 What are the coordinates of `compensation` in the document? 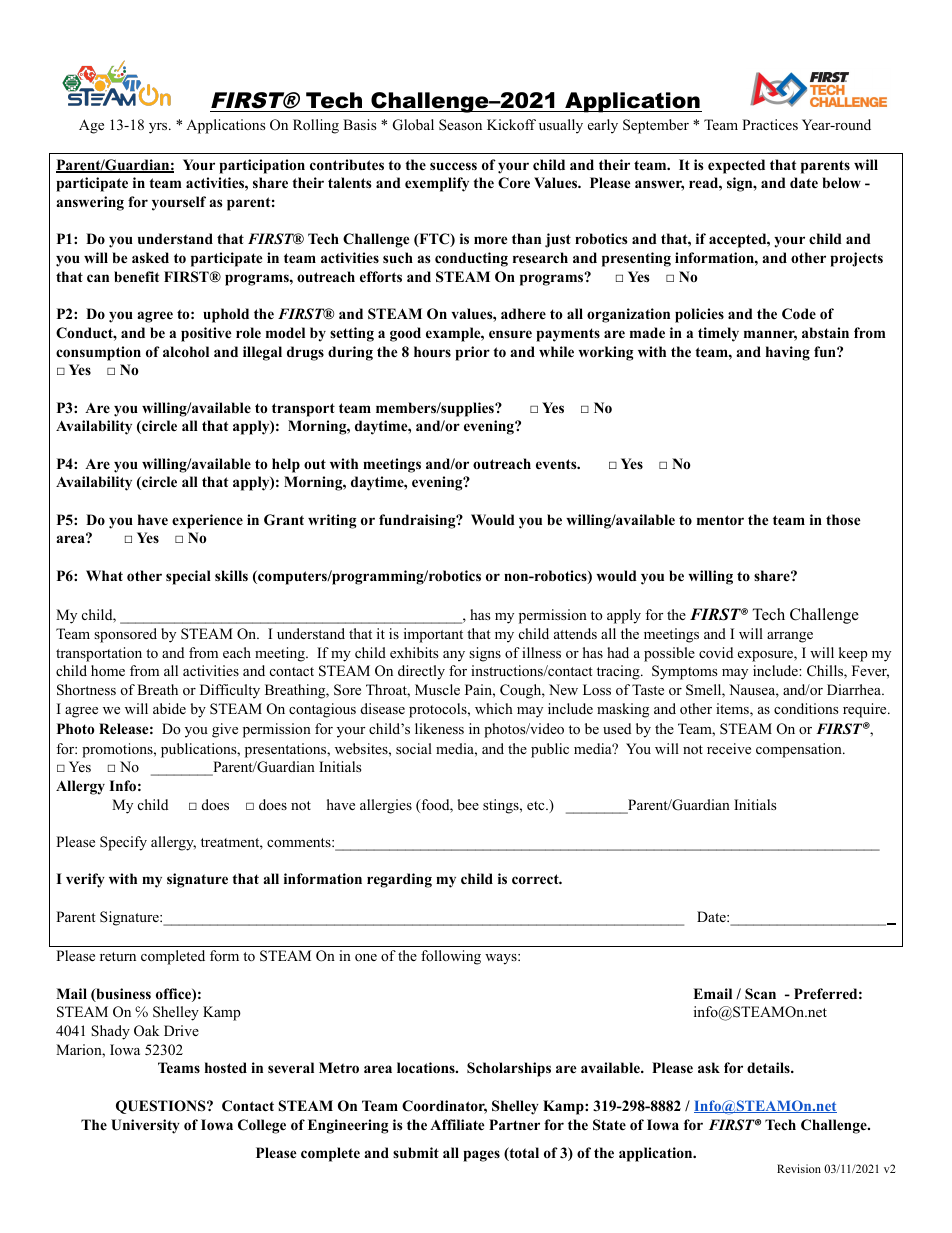 It's located at (800, 750).
